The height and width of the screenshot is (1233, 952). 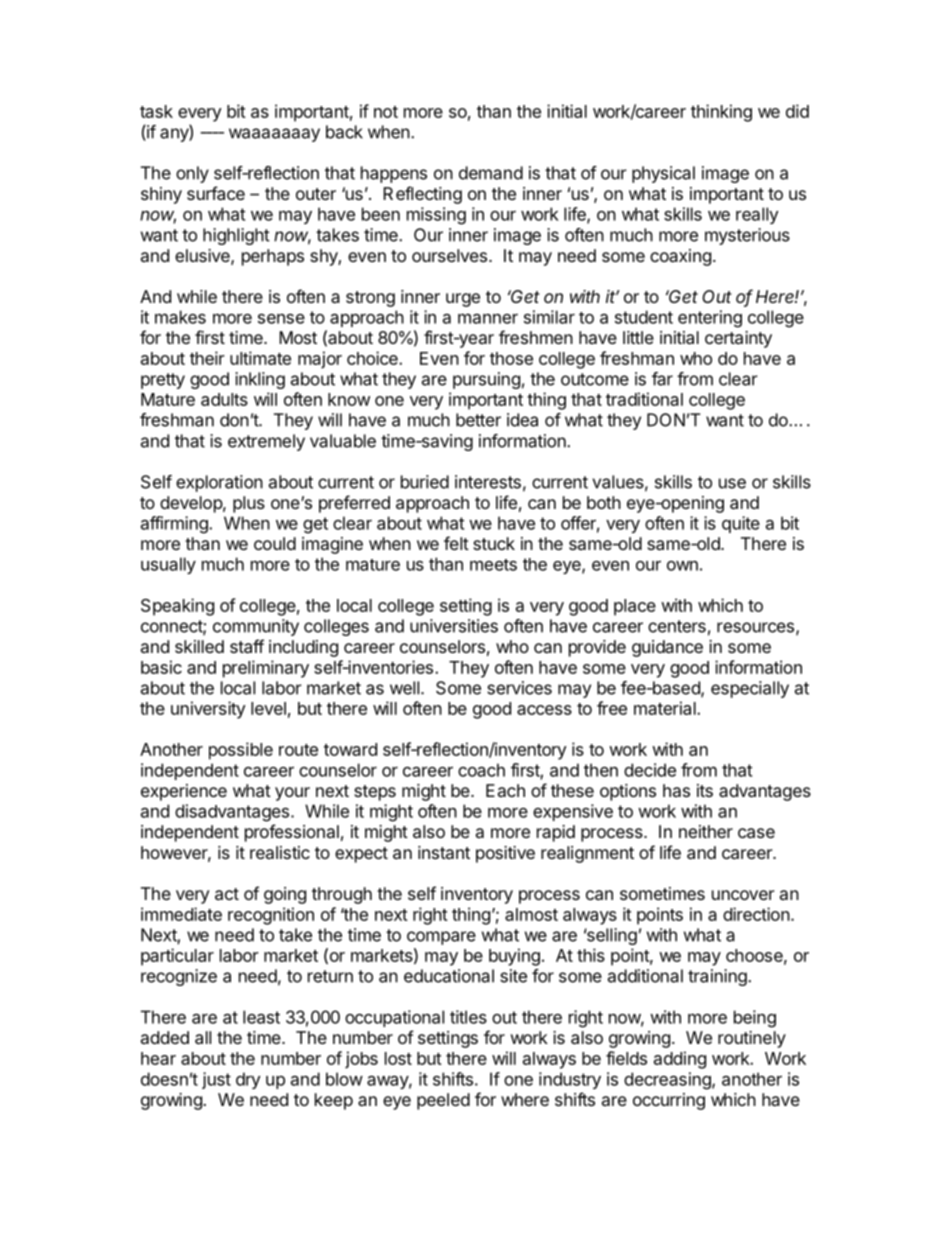 What do you see at coordinates (260, 380) in the screenshot?
I see `inkling` at bounding box center [260, 380].
